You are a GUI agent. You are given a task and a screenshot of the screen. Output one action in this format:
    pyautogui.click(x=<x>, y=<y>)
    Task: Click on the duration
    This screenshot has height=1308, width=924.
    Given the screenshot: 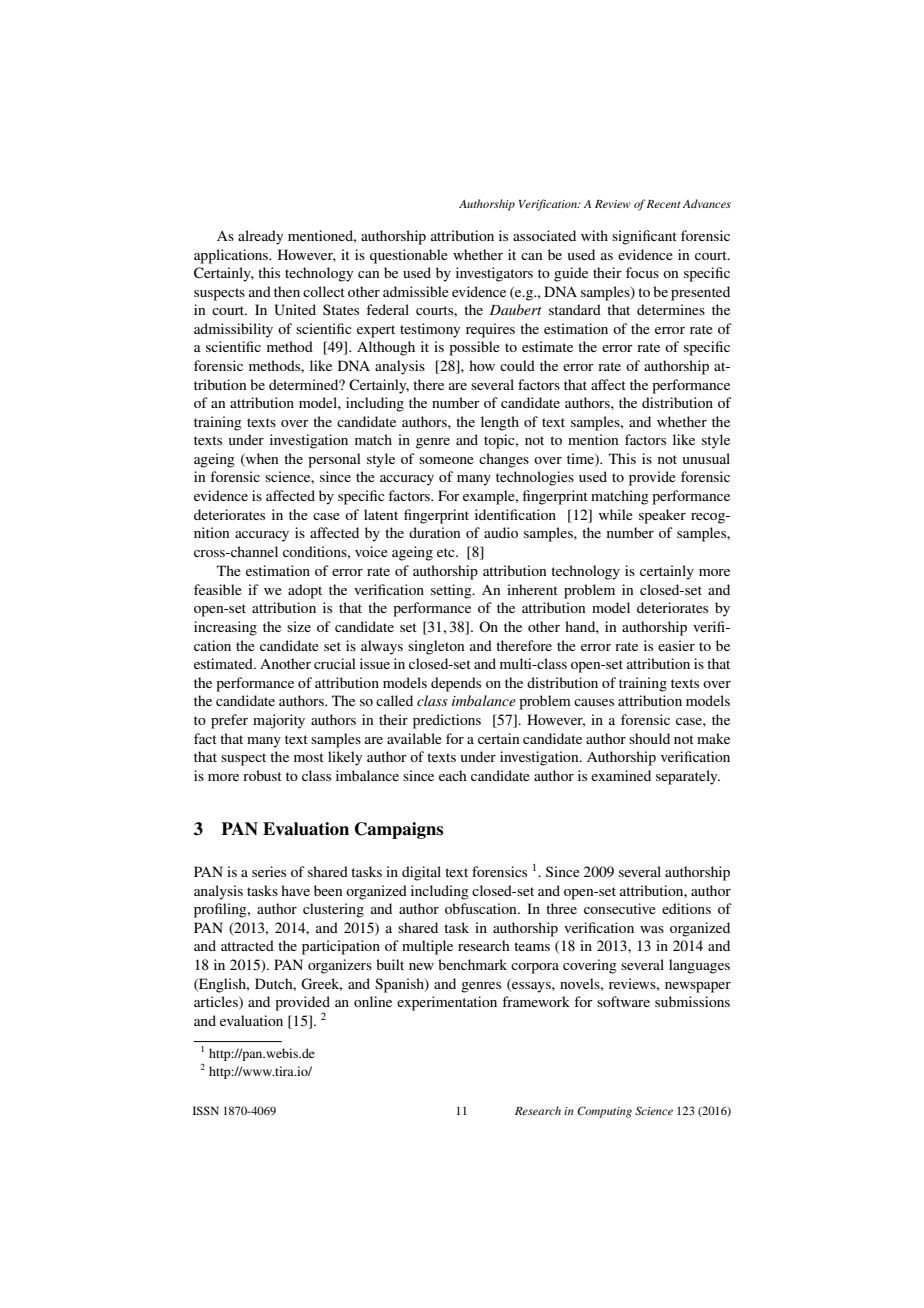 What is the action you would take?
    pyautogui.click(x=434, y=532)
